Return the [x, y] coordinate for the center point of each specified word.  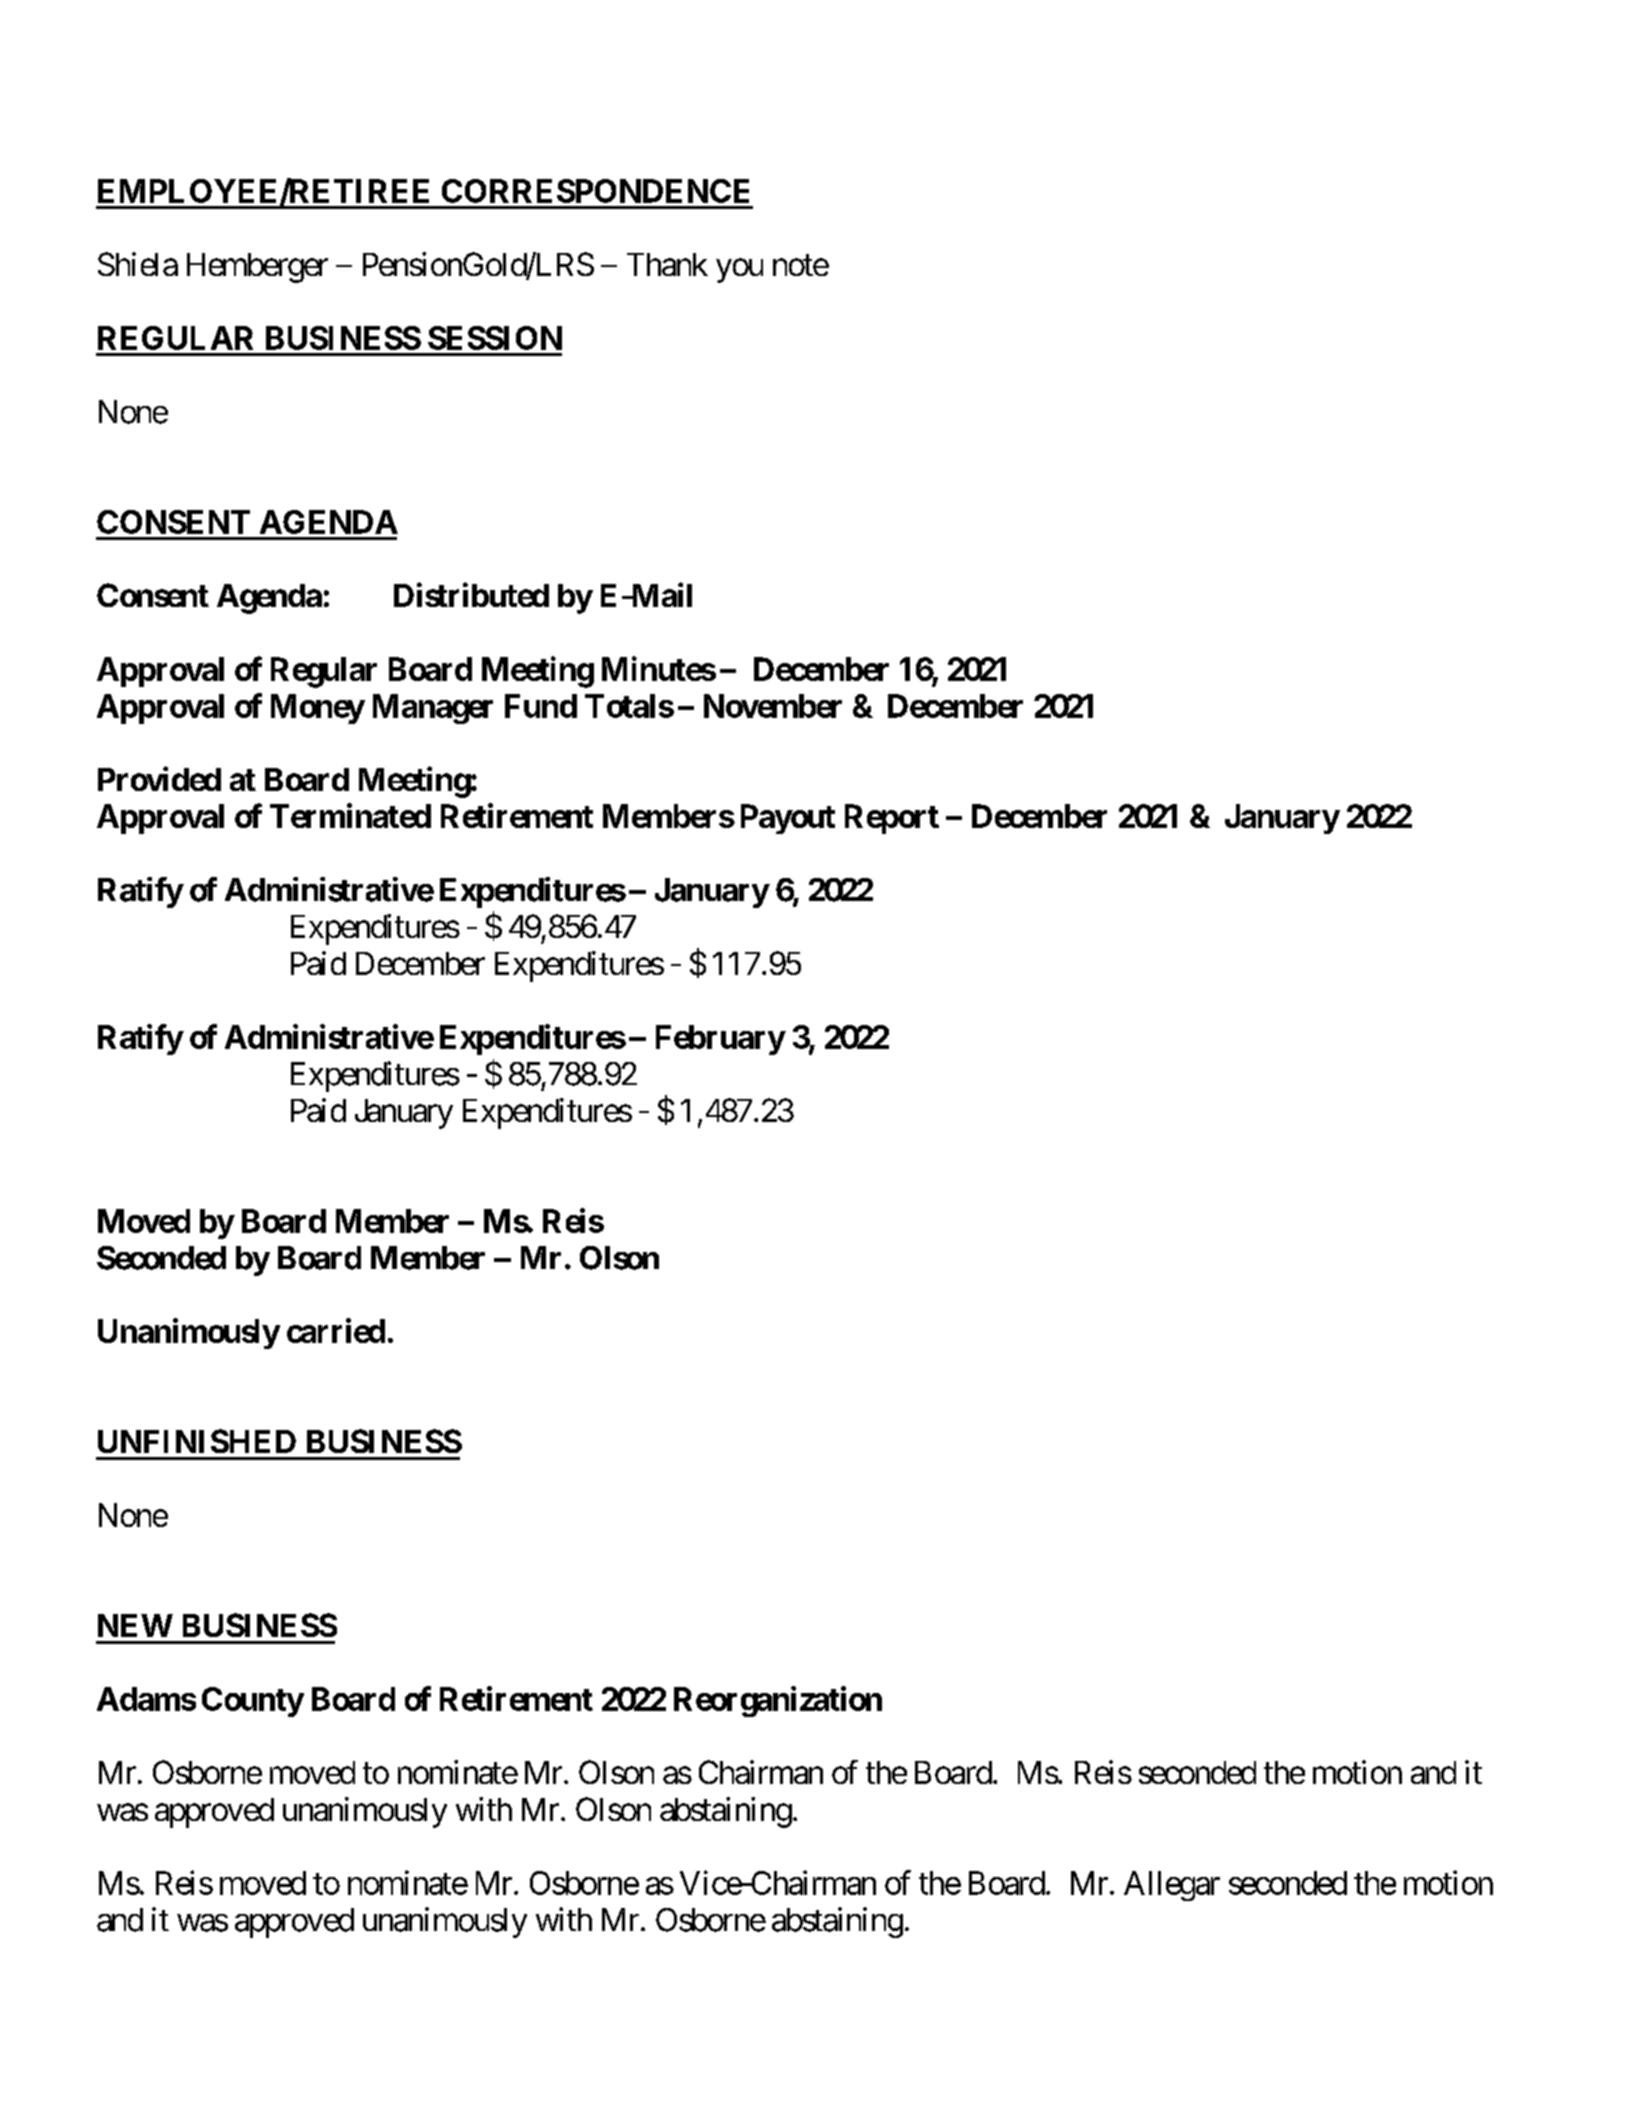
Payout [788, 819]
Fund [541, 706]
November [773, 706]
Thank [667, 264]
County [253, 1702]
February [720, 1040]
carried [336, 1330]
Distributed [471, 595]
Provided [159, 778]
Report [892, 819]
